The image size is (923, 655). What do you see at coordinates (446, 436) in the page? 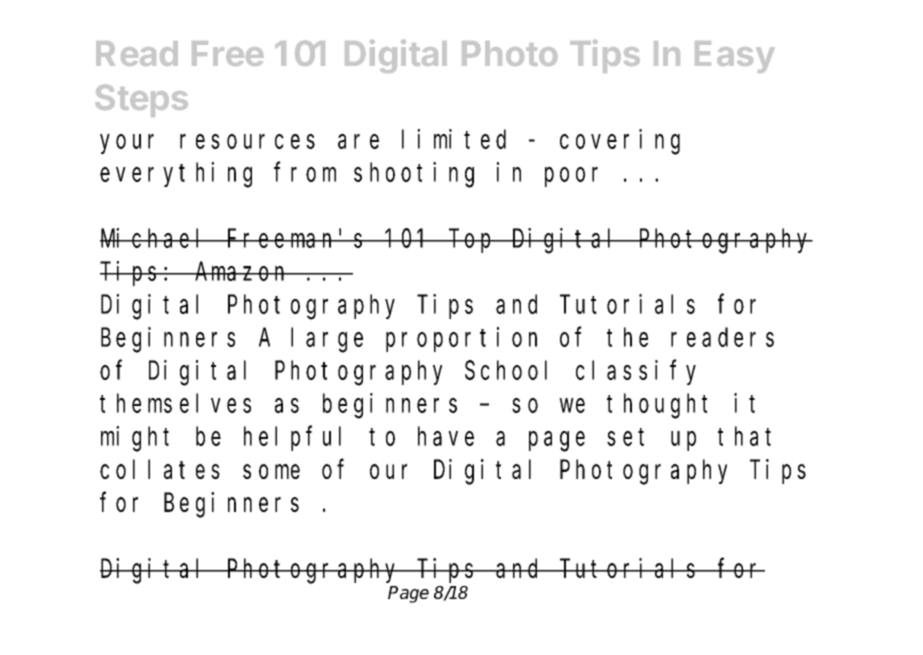
I see `have` at bounding box center [446, 436].
